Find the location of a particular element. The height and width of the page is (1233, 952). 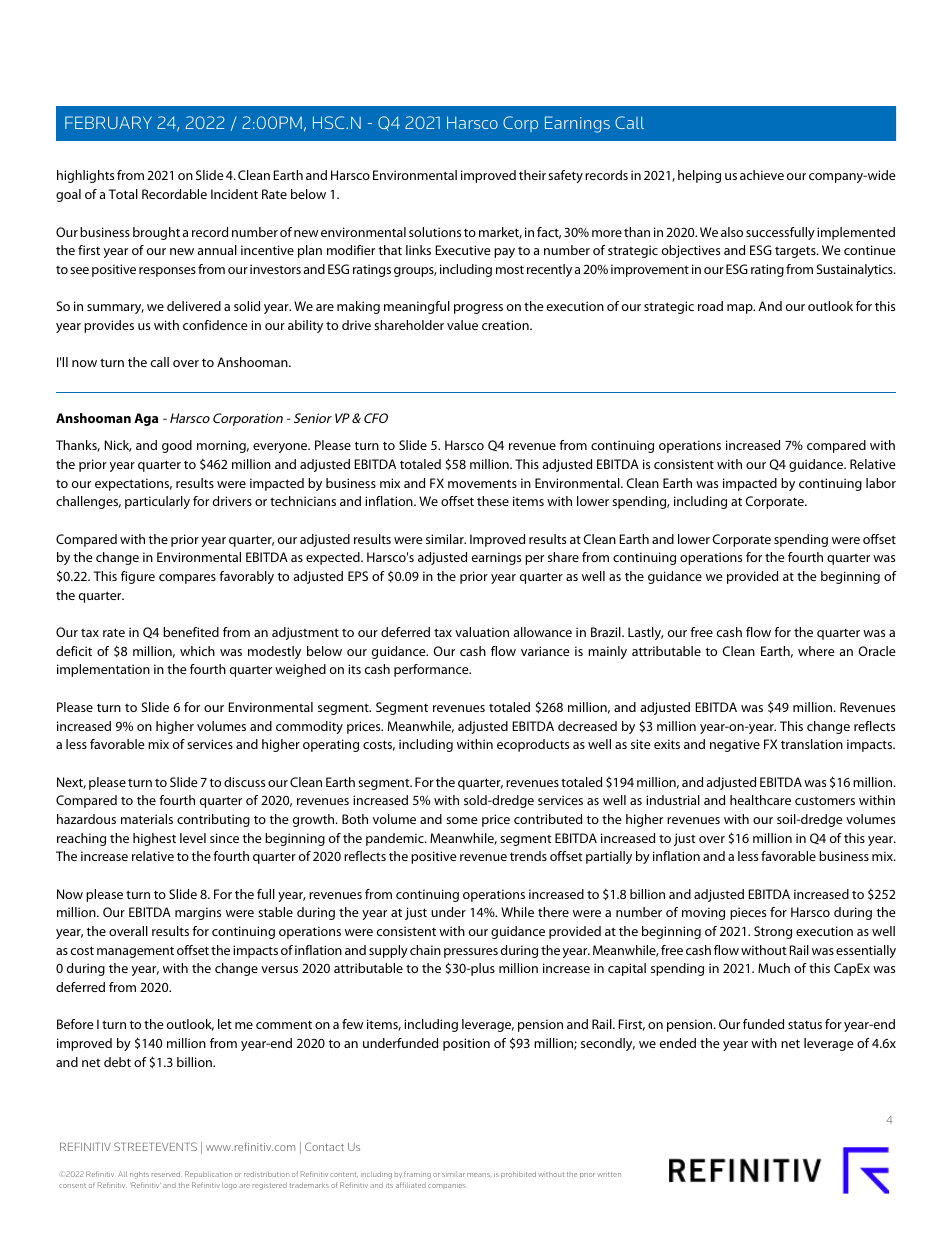

achieve is located at coordinates (762, 175).
